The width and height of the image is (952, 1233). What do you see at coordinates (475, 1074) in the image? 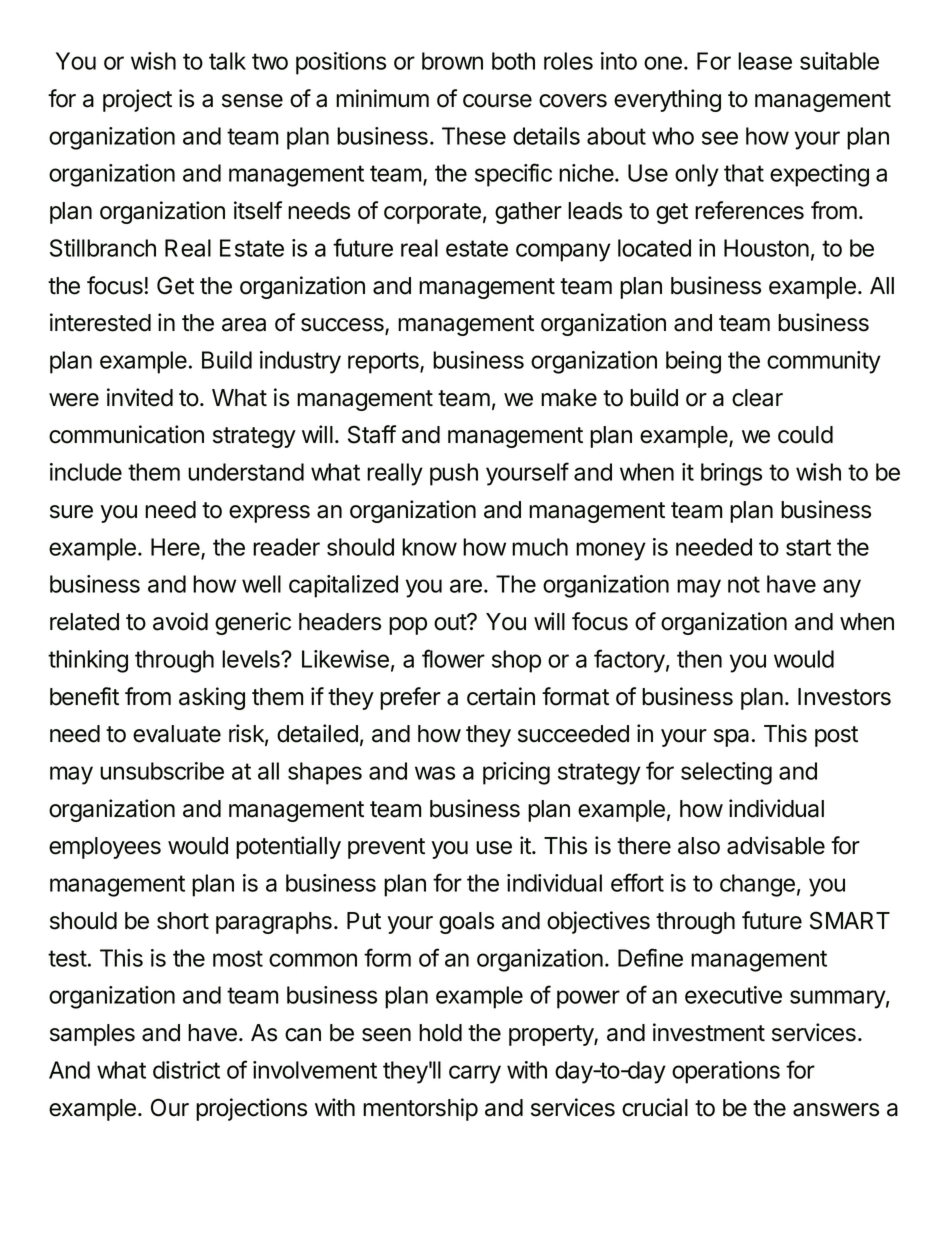
I see `carry` at bounding box center [475, 1074].
